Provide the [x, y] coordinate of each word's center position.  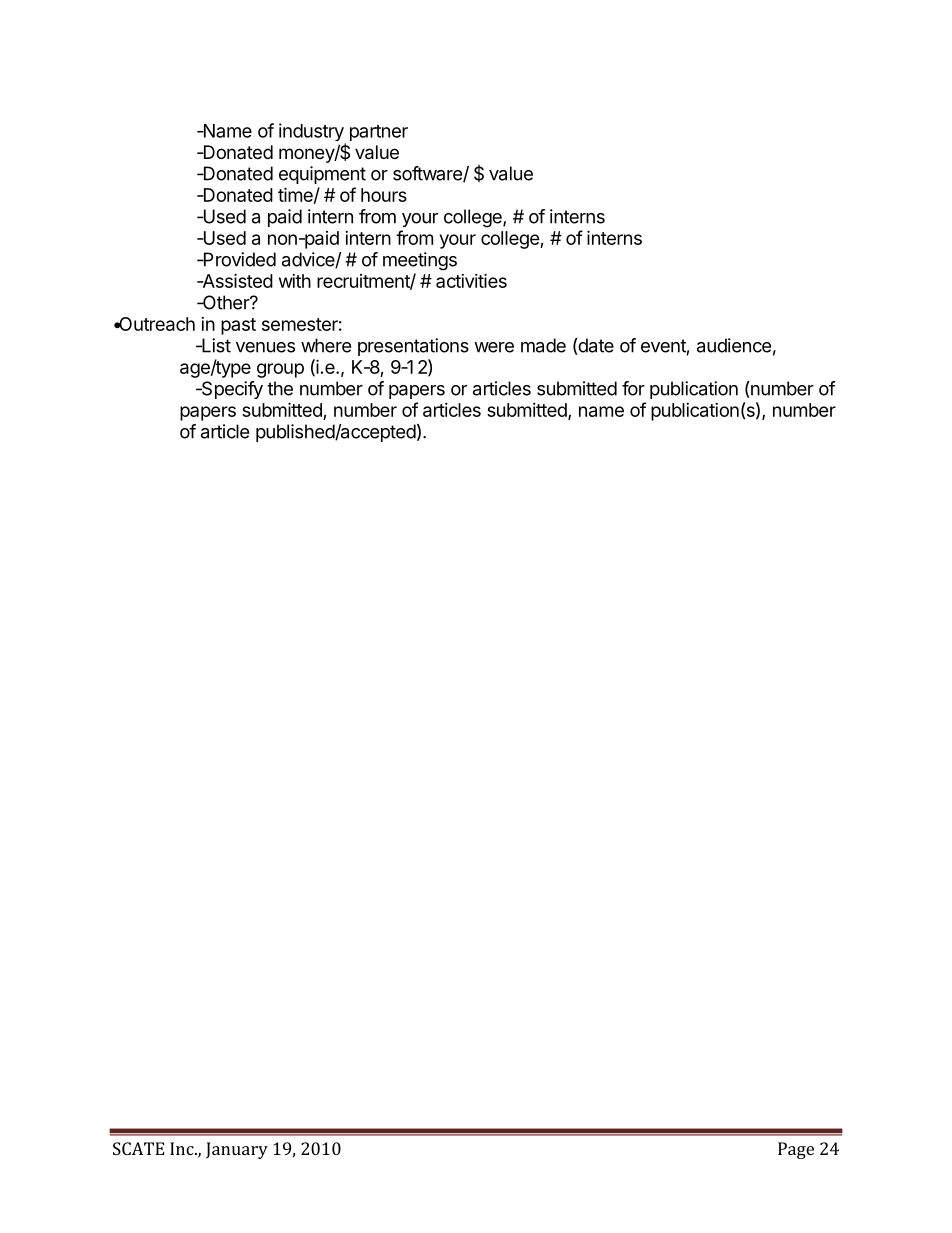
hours [384, 195]
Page [796, 1150]
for [633, 388]
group [280, 370]
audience [734, 345]
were [494, 347]
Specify [231, 390]
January [237, 1150]
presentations [413, 347]
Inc [183, 1148]
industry [311, 132]
